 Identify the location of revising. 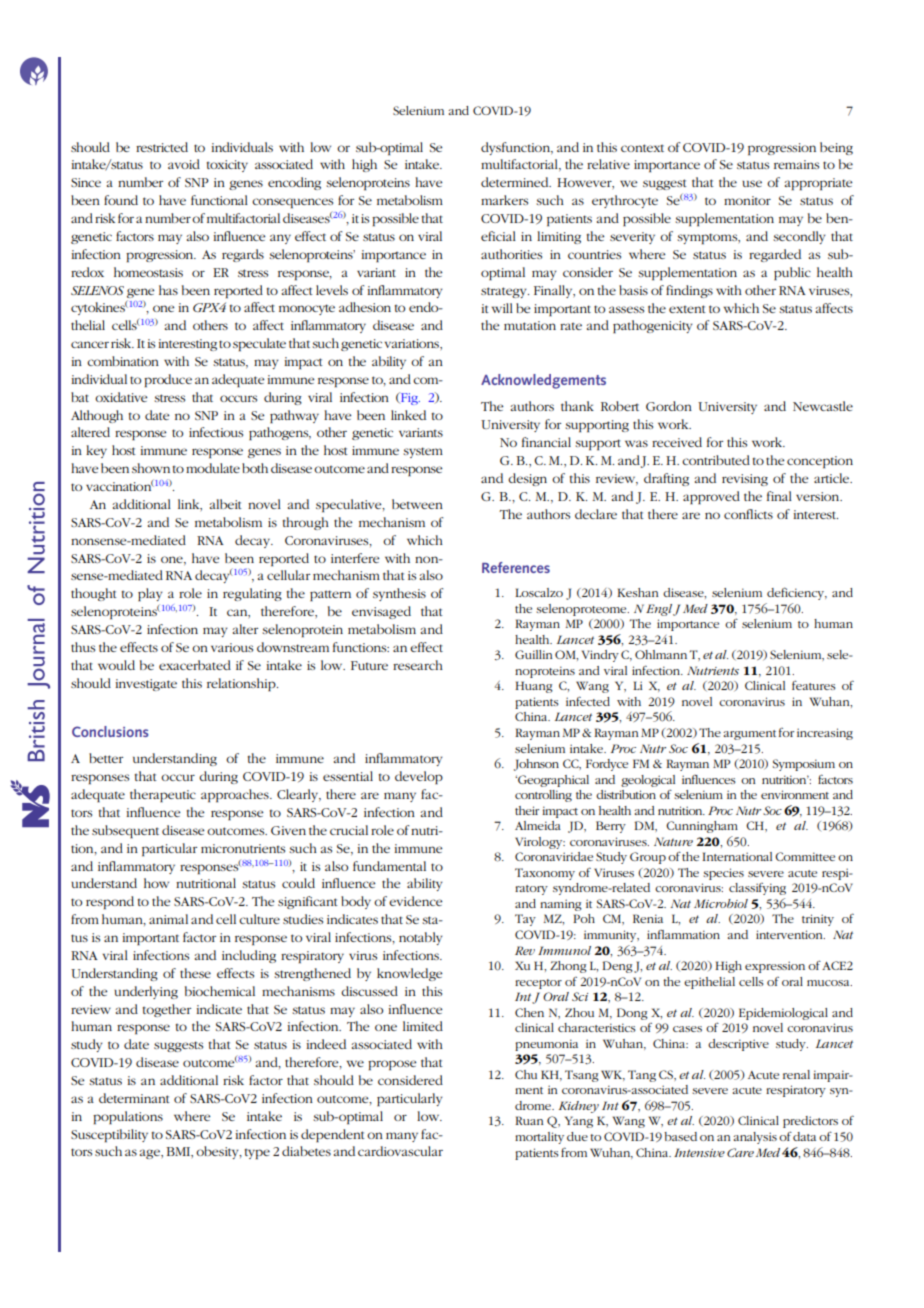
(745, 480).
